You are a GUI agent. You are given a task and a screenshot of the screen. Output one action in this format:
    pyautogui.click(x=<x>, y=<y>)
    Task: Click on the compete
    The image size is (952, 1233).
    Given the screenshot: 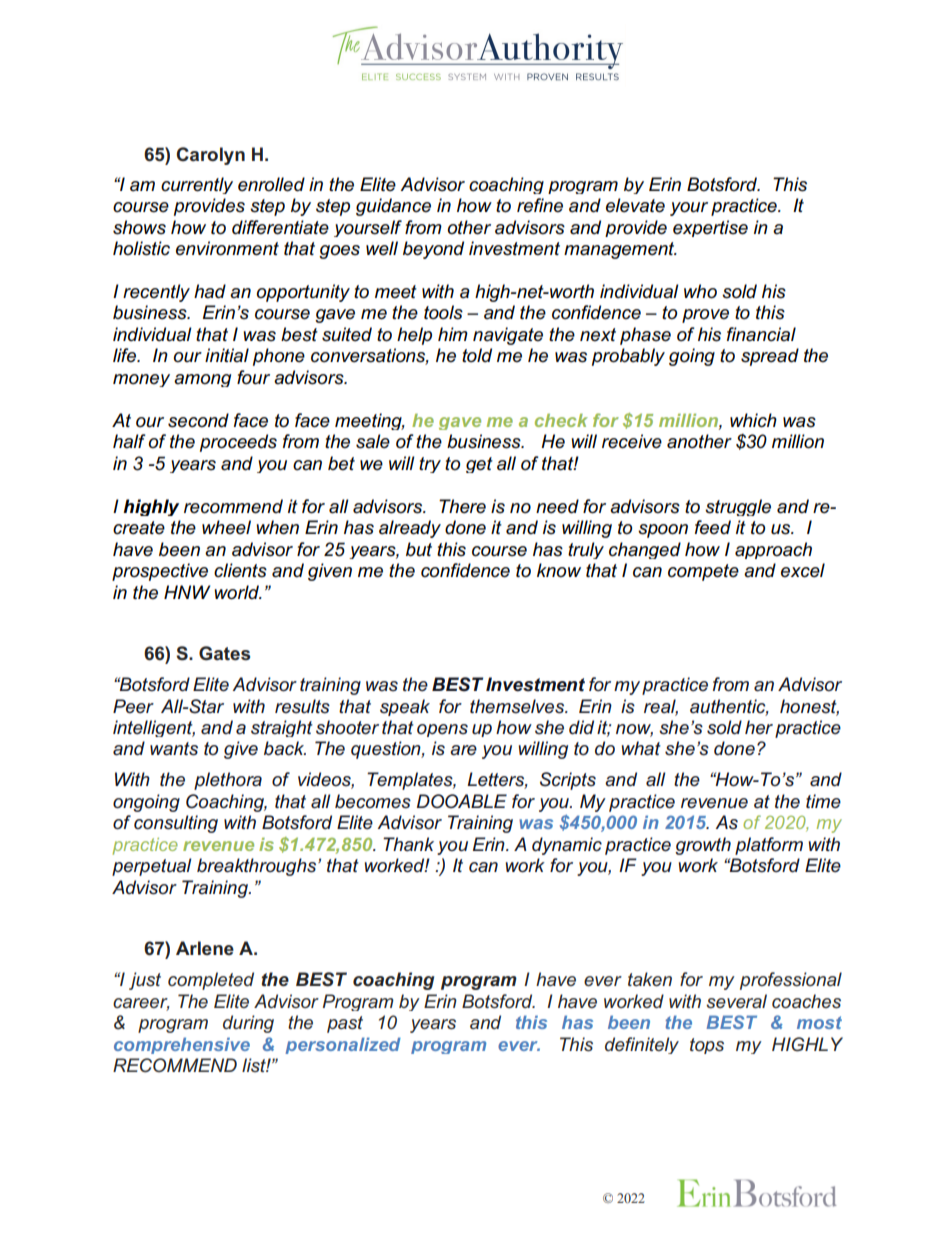 What is the action you would take?
    pyautogui.click(x=703, y=572)
